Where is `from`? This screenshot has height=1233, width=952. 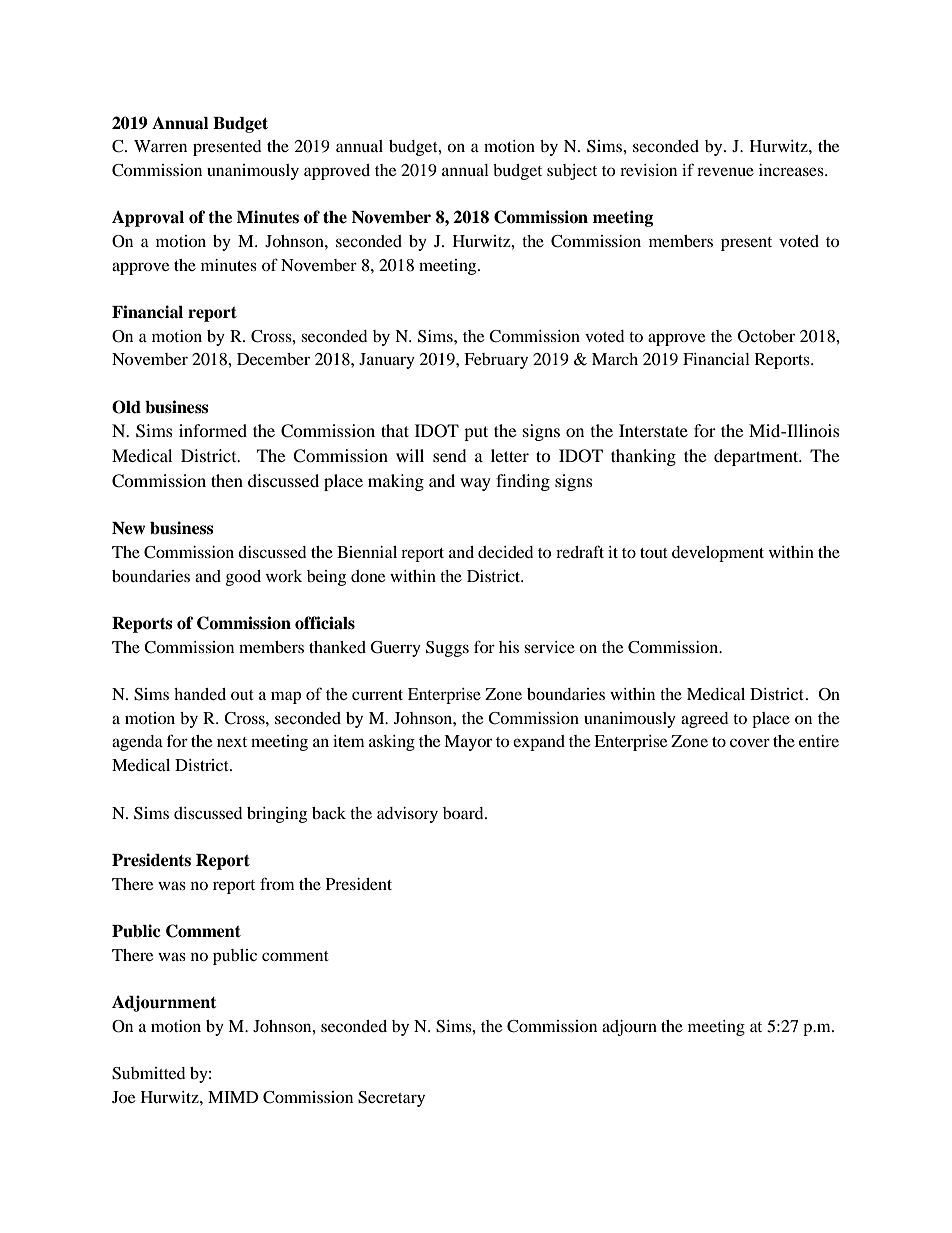
from is located at coordinates (277, 883).
